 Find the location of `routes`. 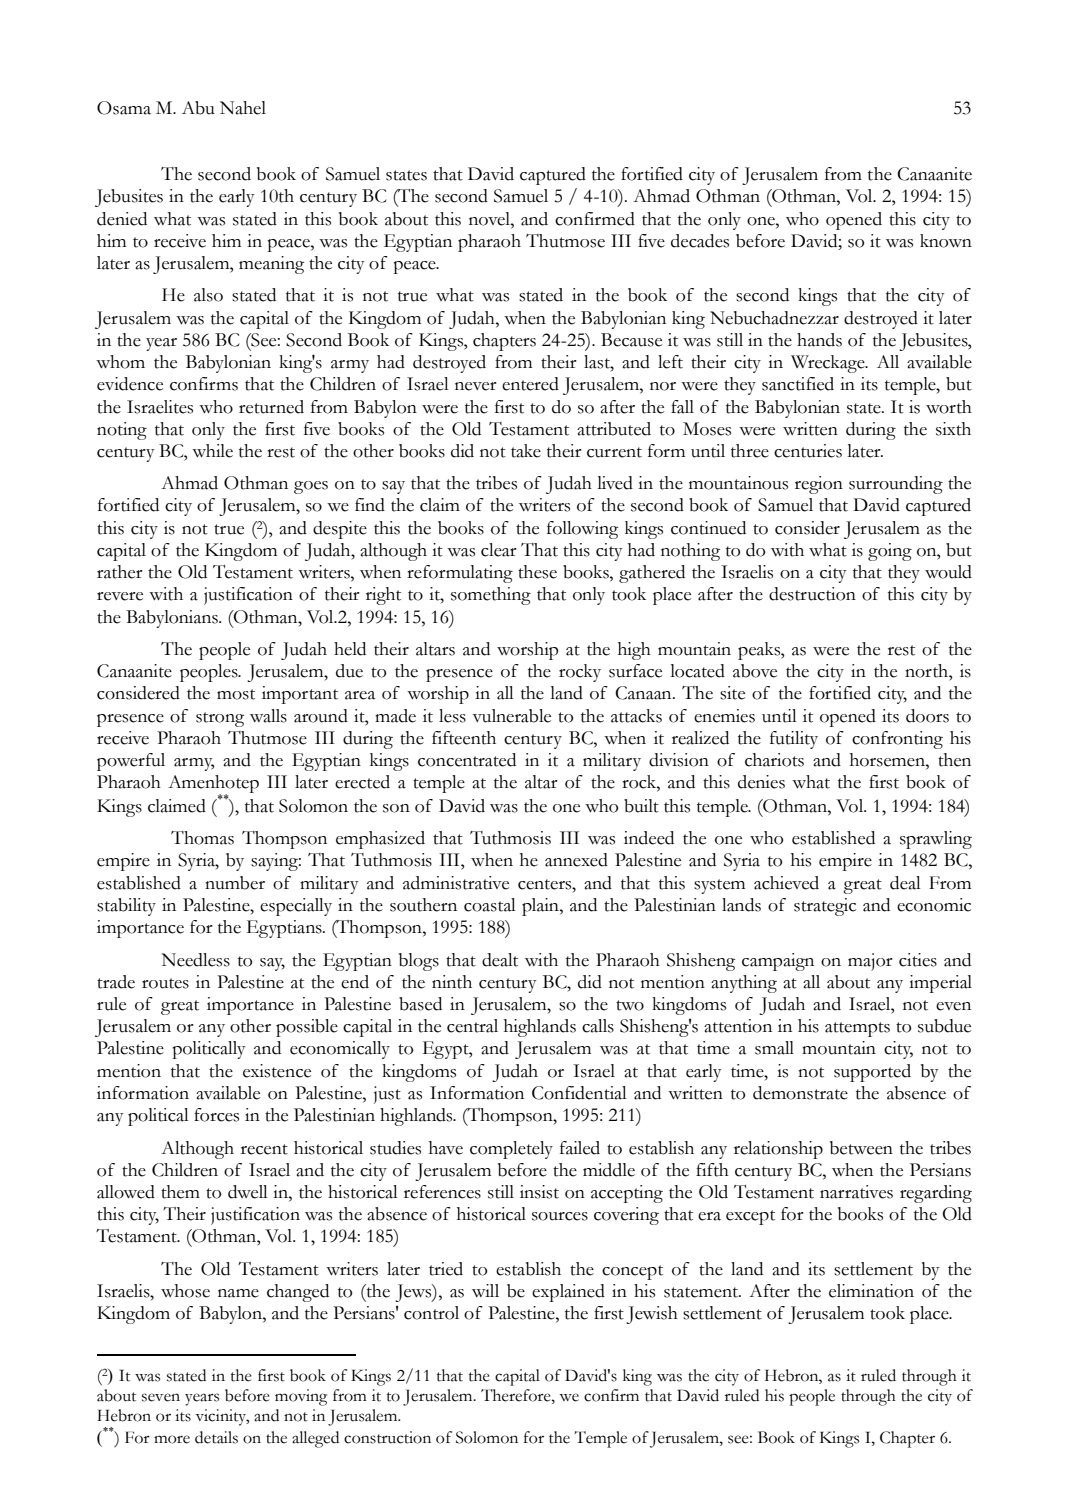

routes is located at coordinates (165, 983).
